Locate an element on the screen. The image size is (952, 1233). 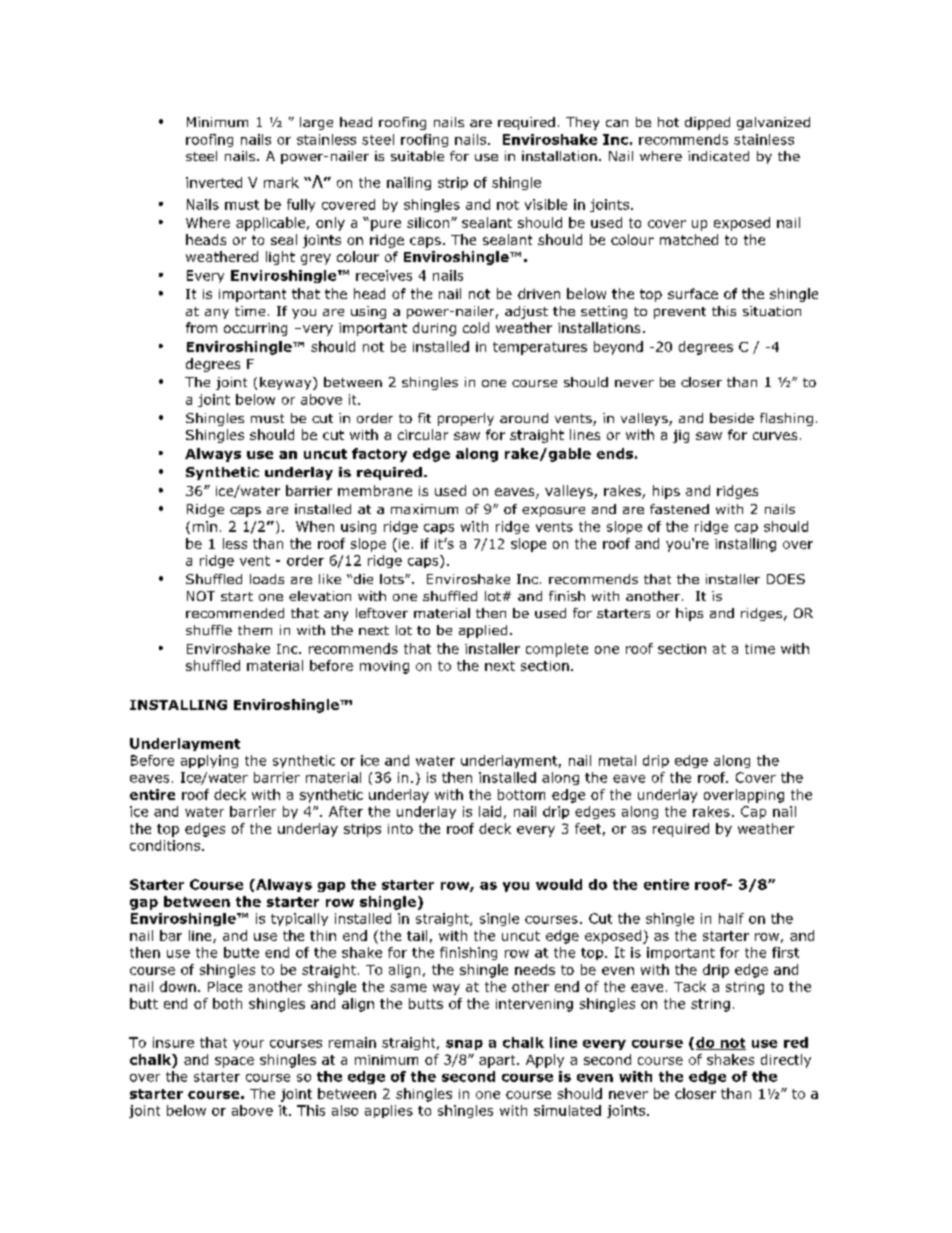
apart is located at coordinates (498, 1061).
